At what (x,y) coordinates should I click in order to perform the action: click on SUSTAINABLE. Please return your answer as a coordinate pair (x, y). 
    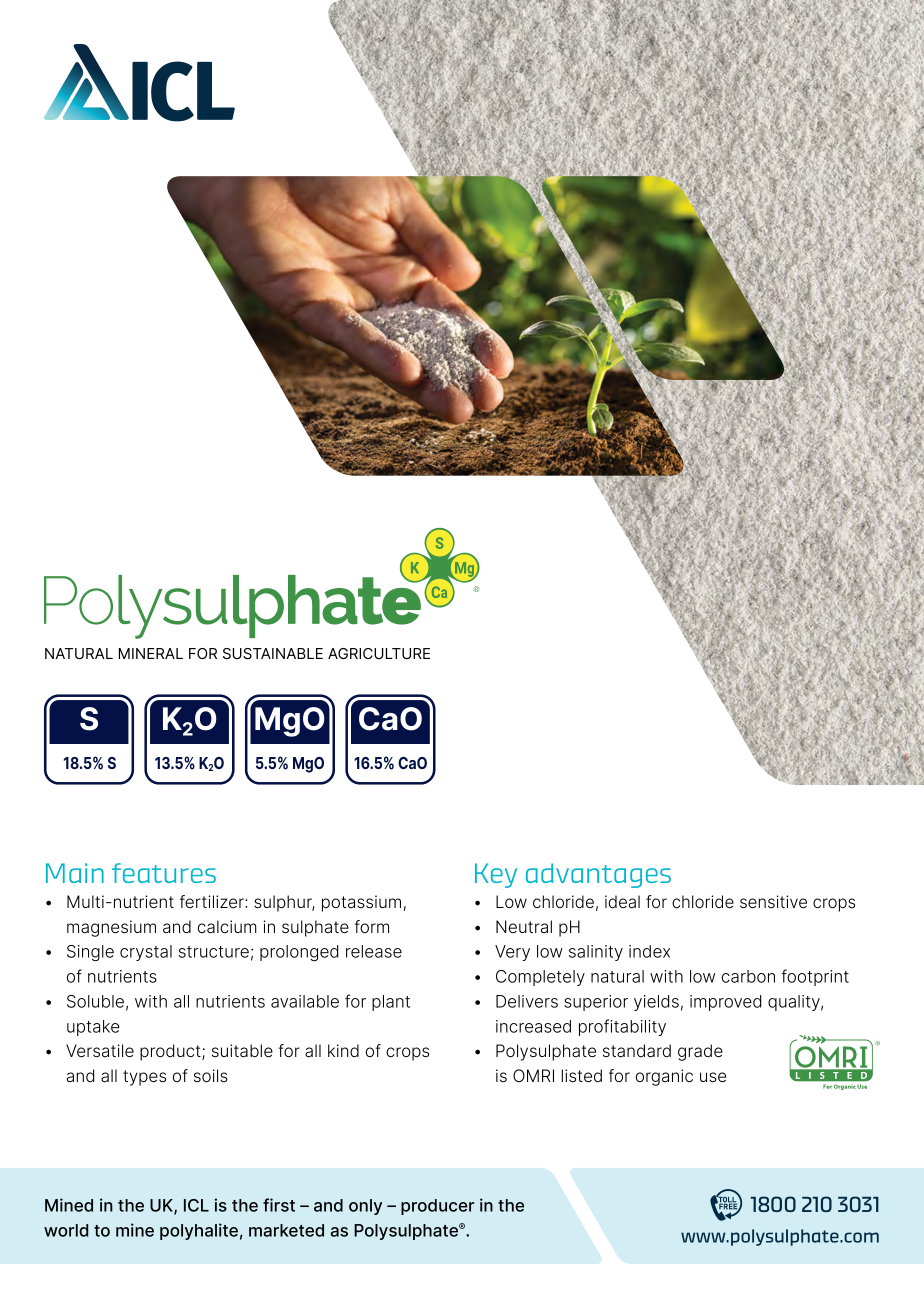
    Looking at the image, I should click on (273, 653).
